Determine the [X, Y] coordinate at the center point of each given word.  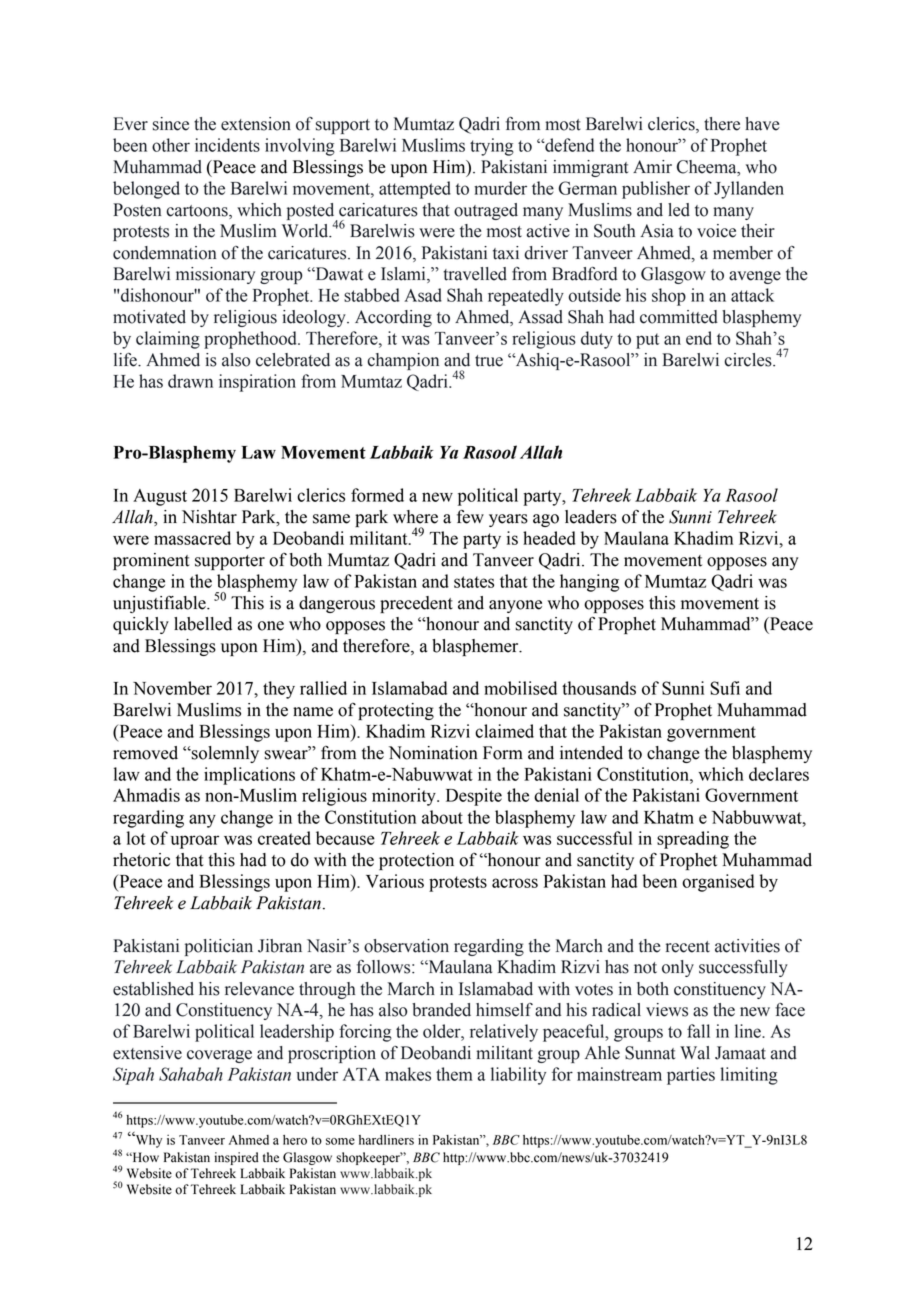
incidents [227, 145]
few [470, 516]
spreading [693, 840]
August [160, 497]
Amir [652, 166]
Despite [474, 797]
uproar [195, 842]
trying [492, 147]
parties [691, 1076]
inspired [236, 1158]
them [454, 1074]
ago [546, 520]
